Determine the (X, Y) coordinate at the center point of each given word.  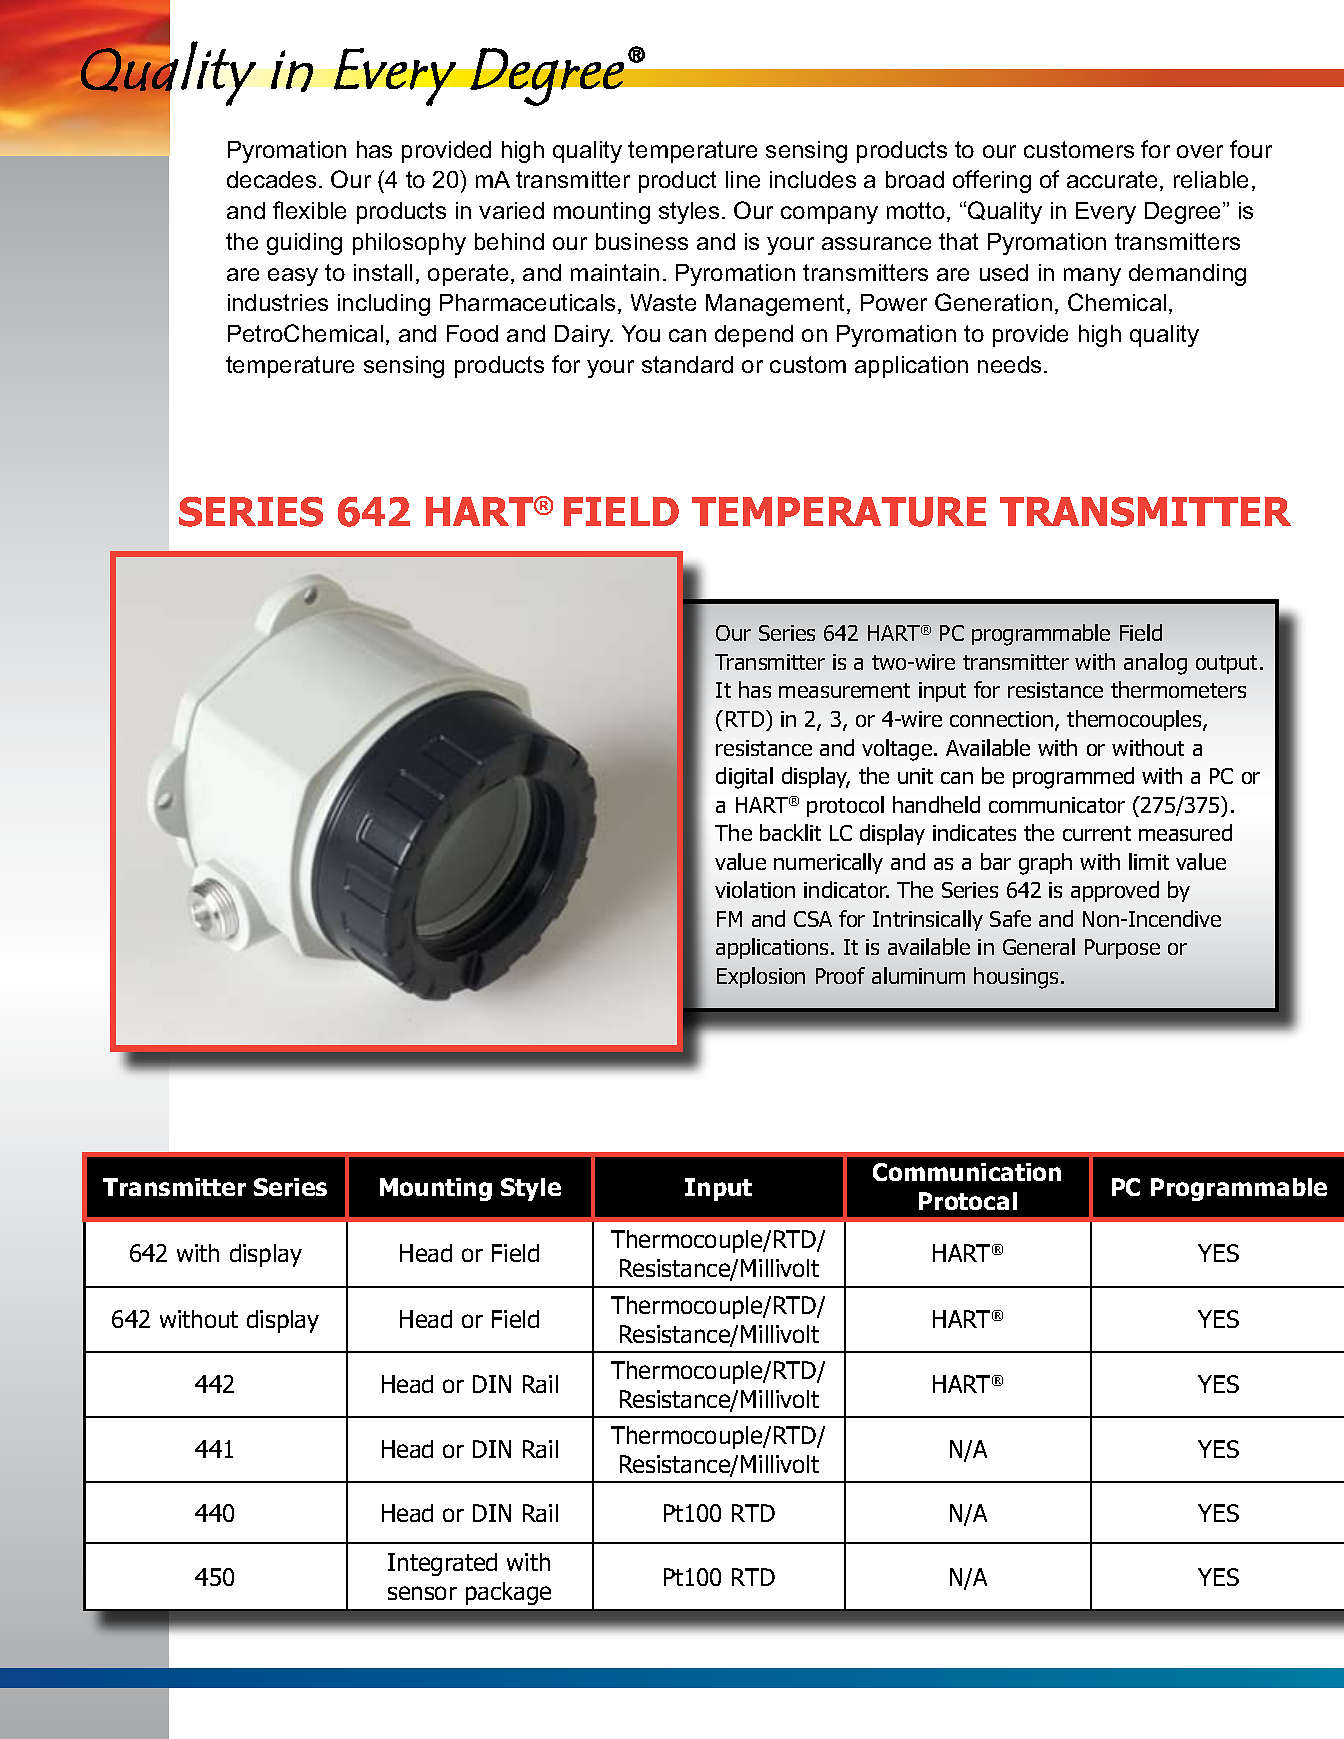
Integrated (442, 1564)
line (743, 179)
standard (687, 364)
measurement (844, 690)
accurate (1112, 179)
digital (744, 778)
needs (1009, 364)
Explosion (761, 977)
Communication (967, 1172)
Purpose (1122, 949)
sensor (422, 1593)
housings (1016, 978)
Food (472, 333)
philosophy (409, 244)
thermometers (1178, 689)
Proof (840, 975)
